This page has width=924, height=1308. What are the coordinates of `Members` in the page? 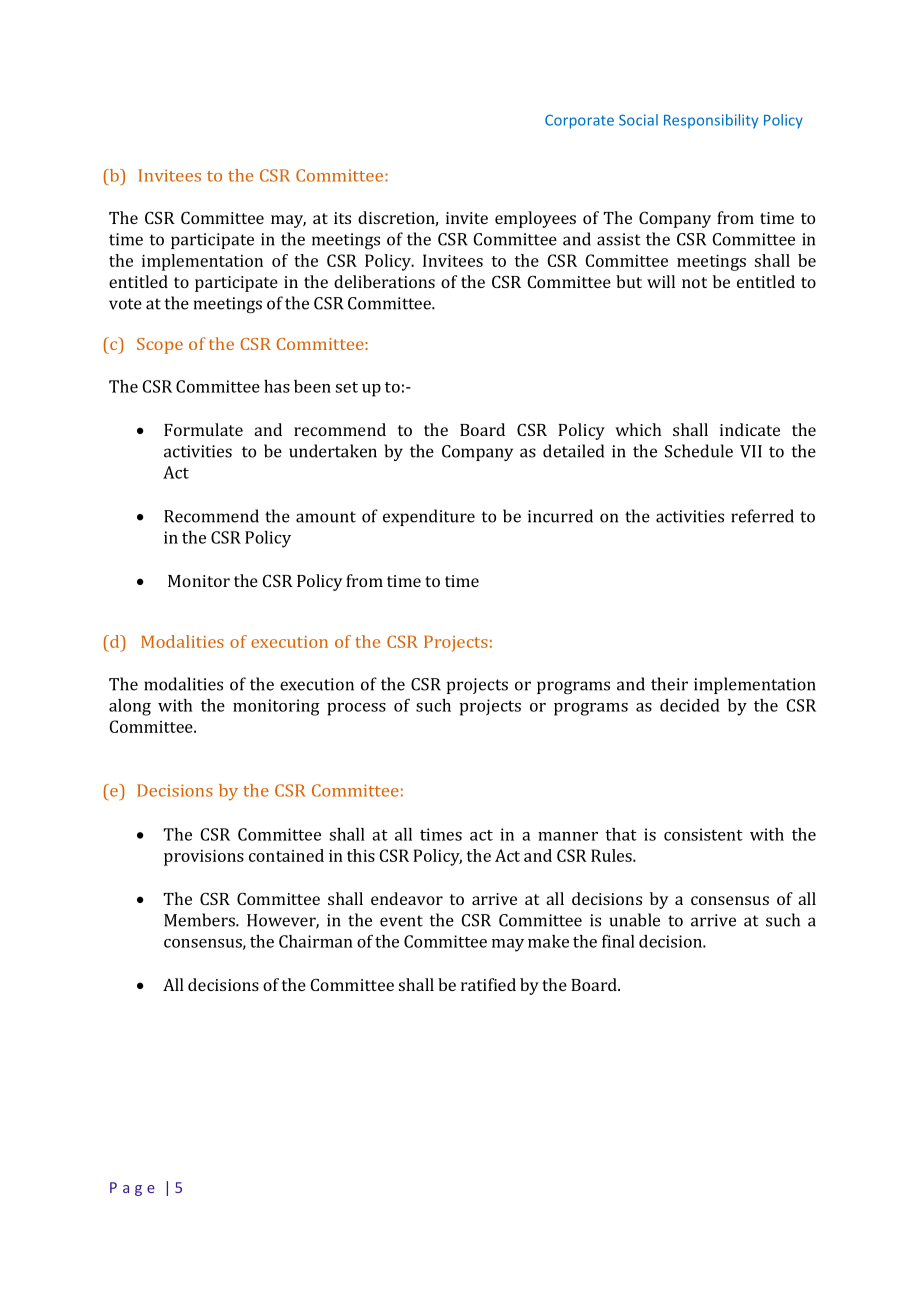 It's located at (200, 920).
